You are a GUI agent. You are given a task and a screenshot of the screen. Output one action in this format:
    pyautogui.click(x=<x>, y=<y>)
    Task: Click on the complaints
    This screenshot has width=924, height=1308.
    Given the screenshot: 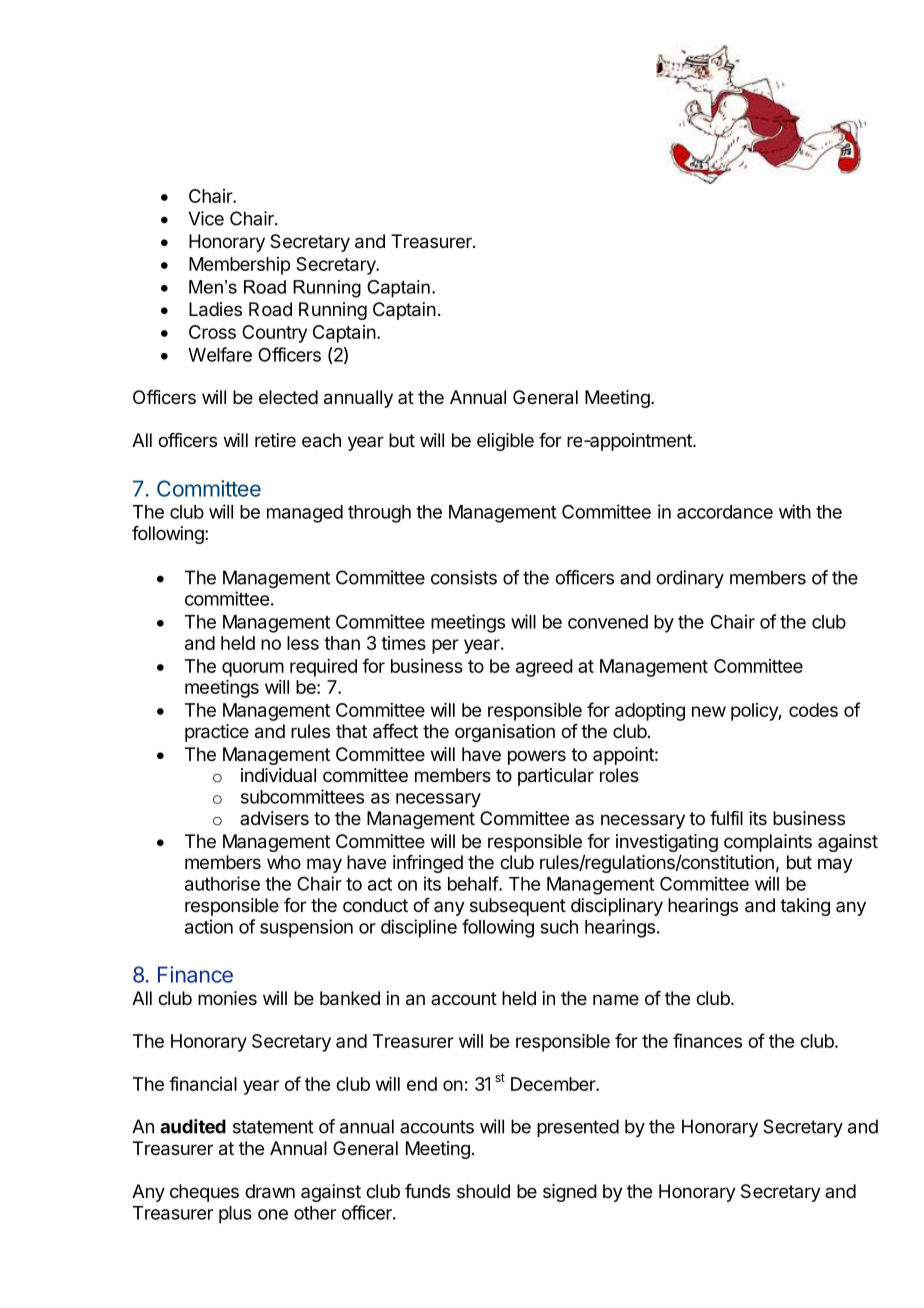 What is the action you would take?
    pyautogui.click(x=768, y=843)
